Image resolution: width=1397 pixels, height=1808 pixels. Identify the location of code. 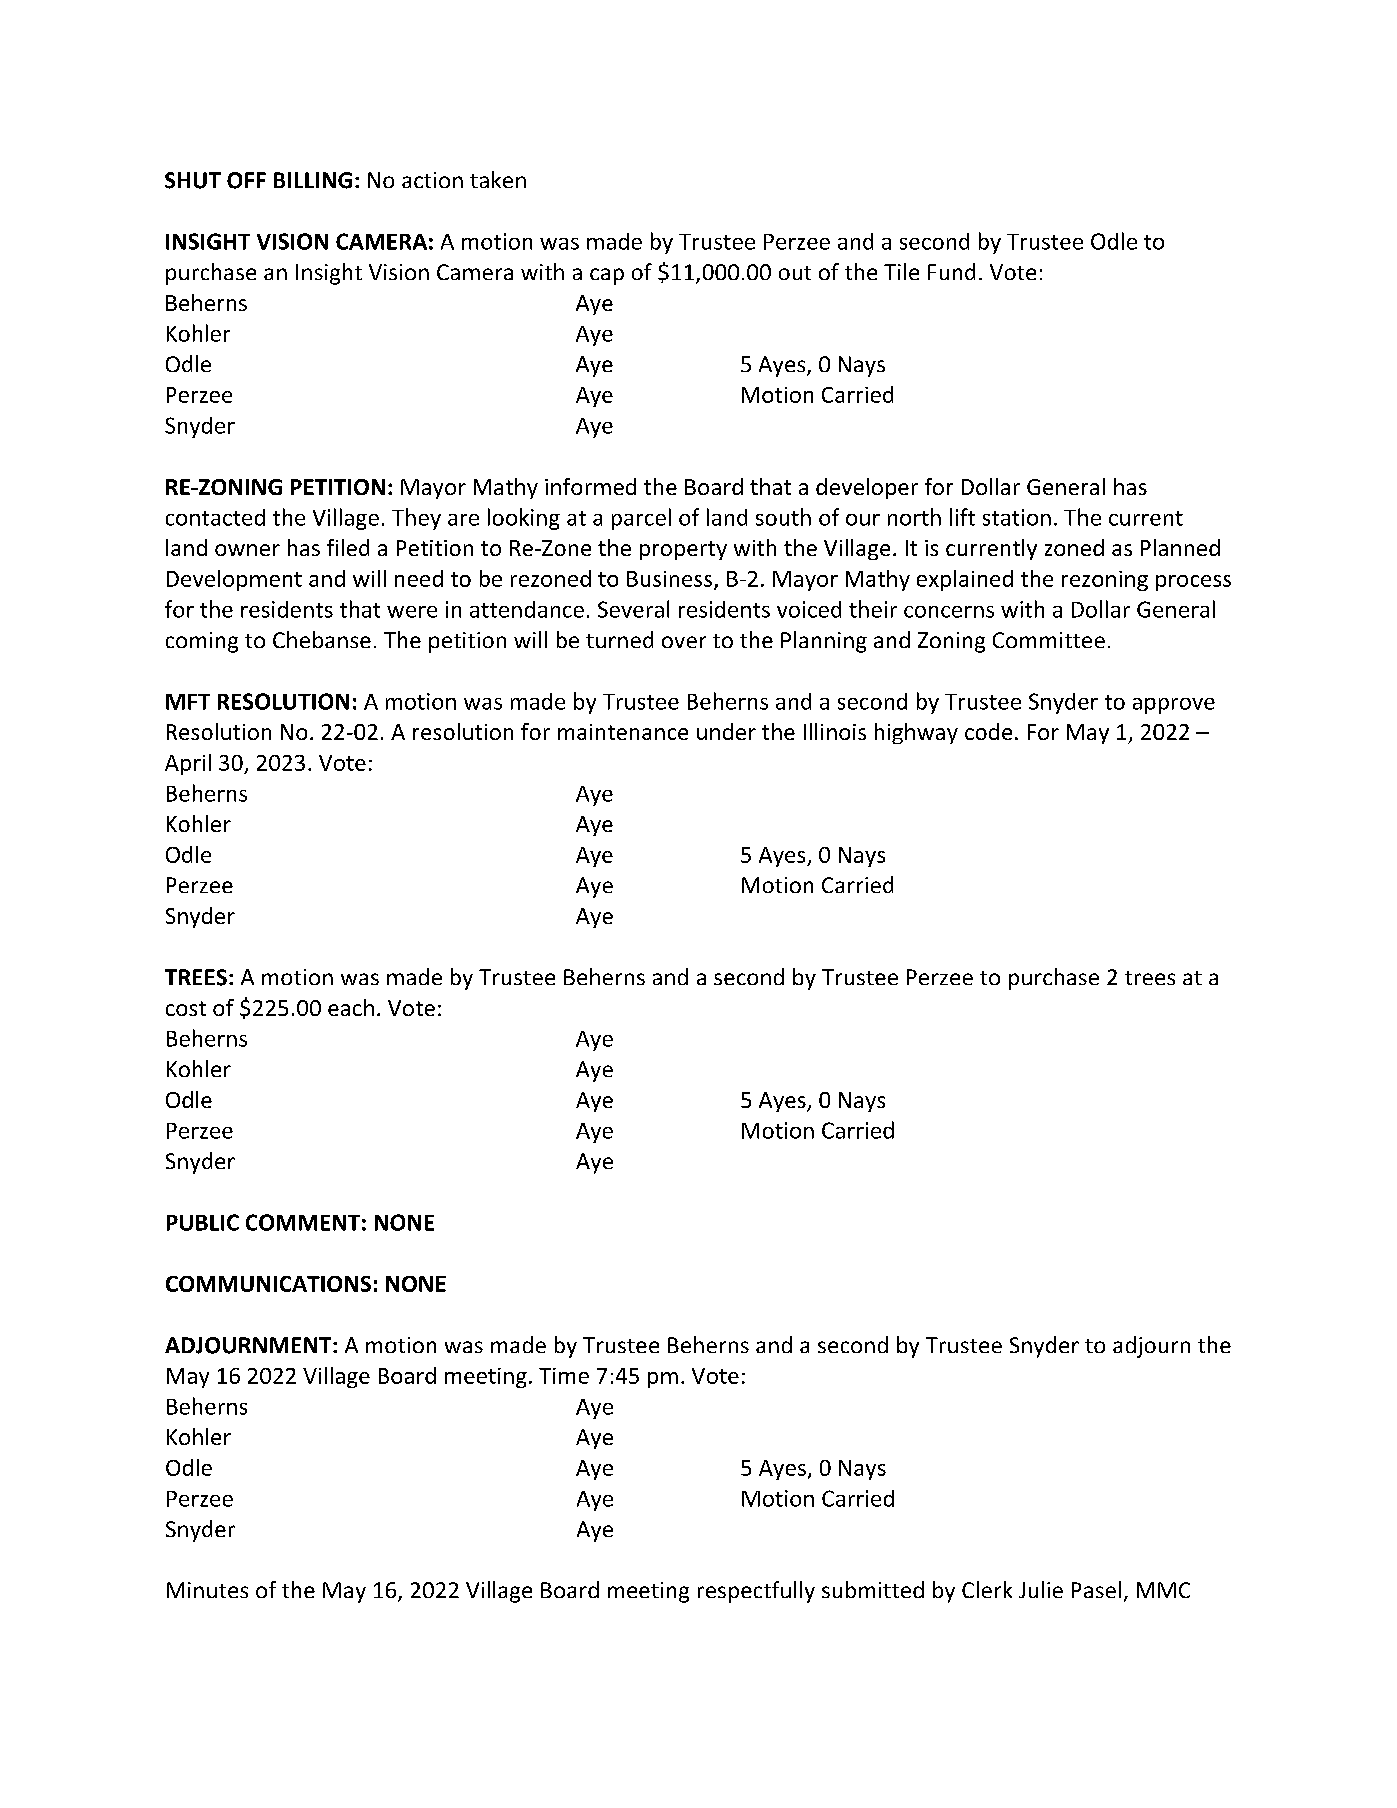
(988, 731).
